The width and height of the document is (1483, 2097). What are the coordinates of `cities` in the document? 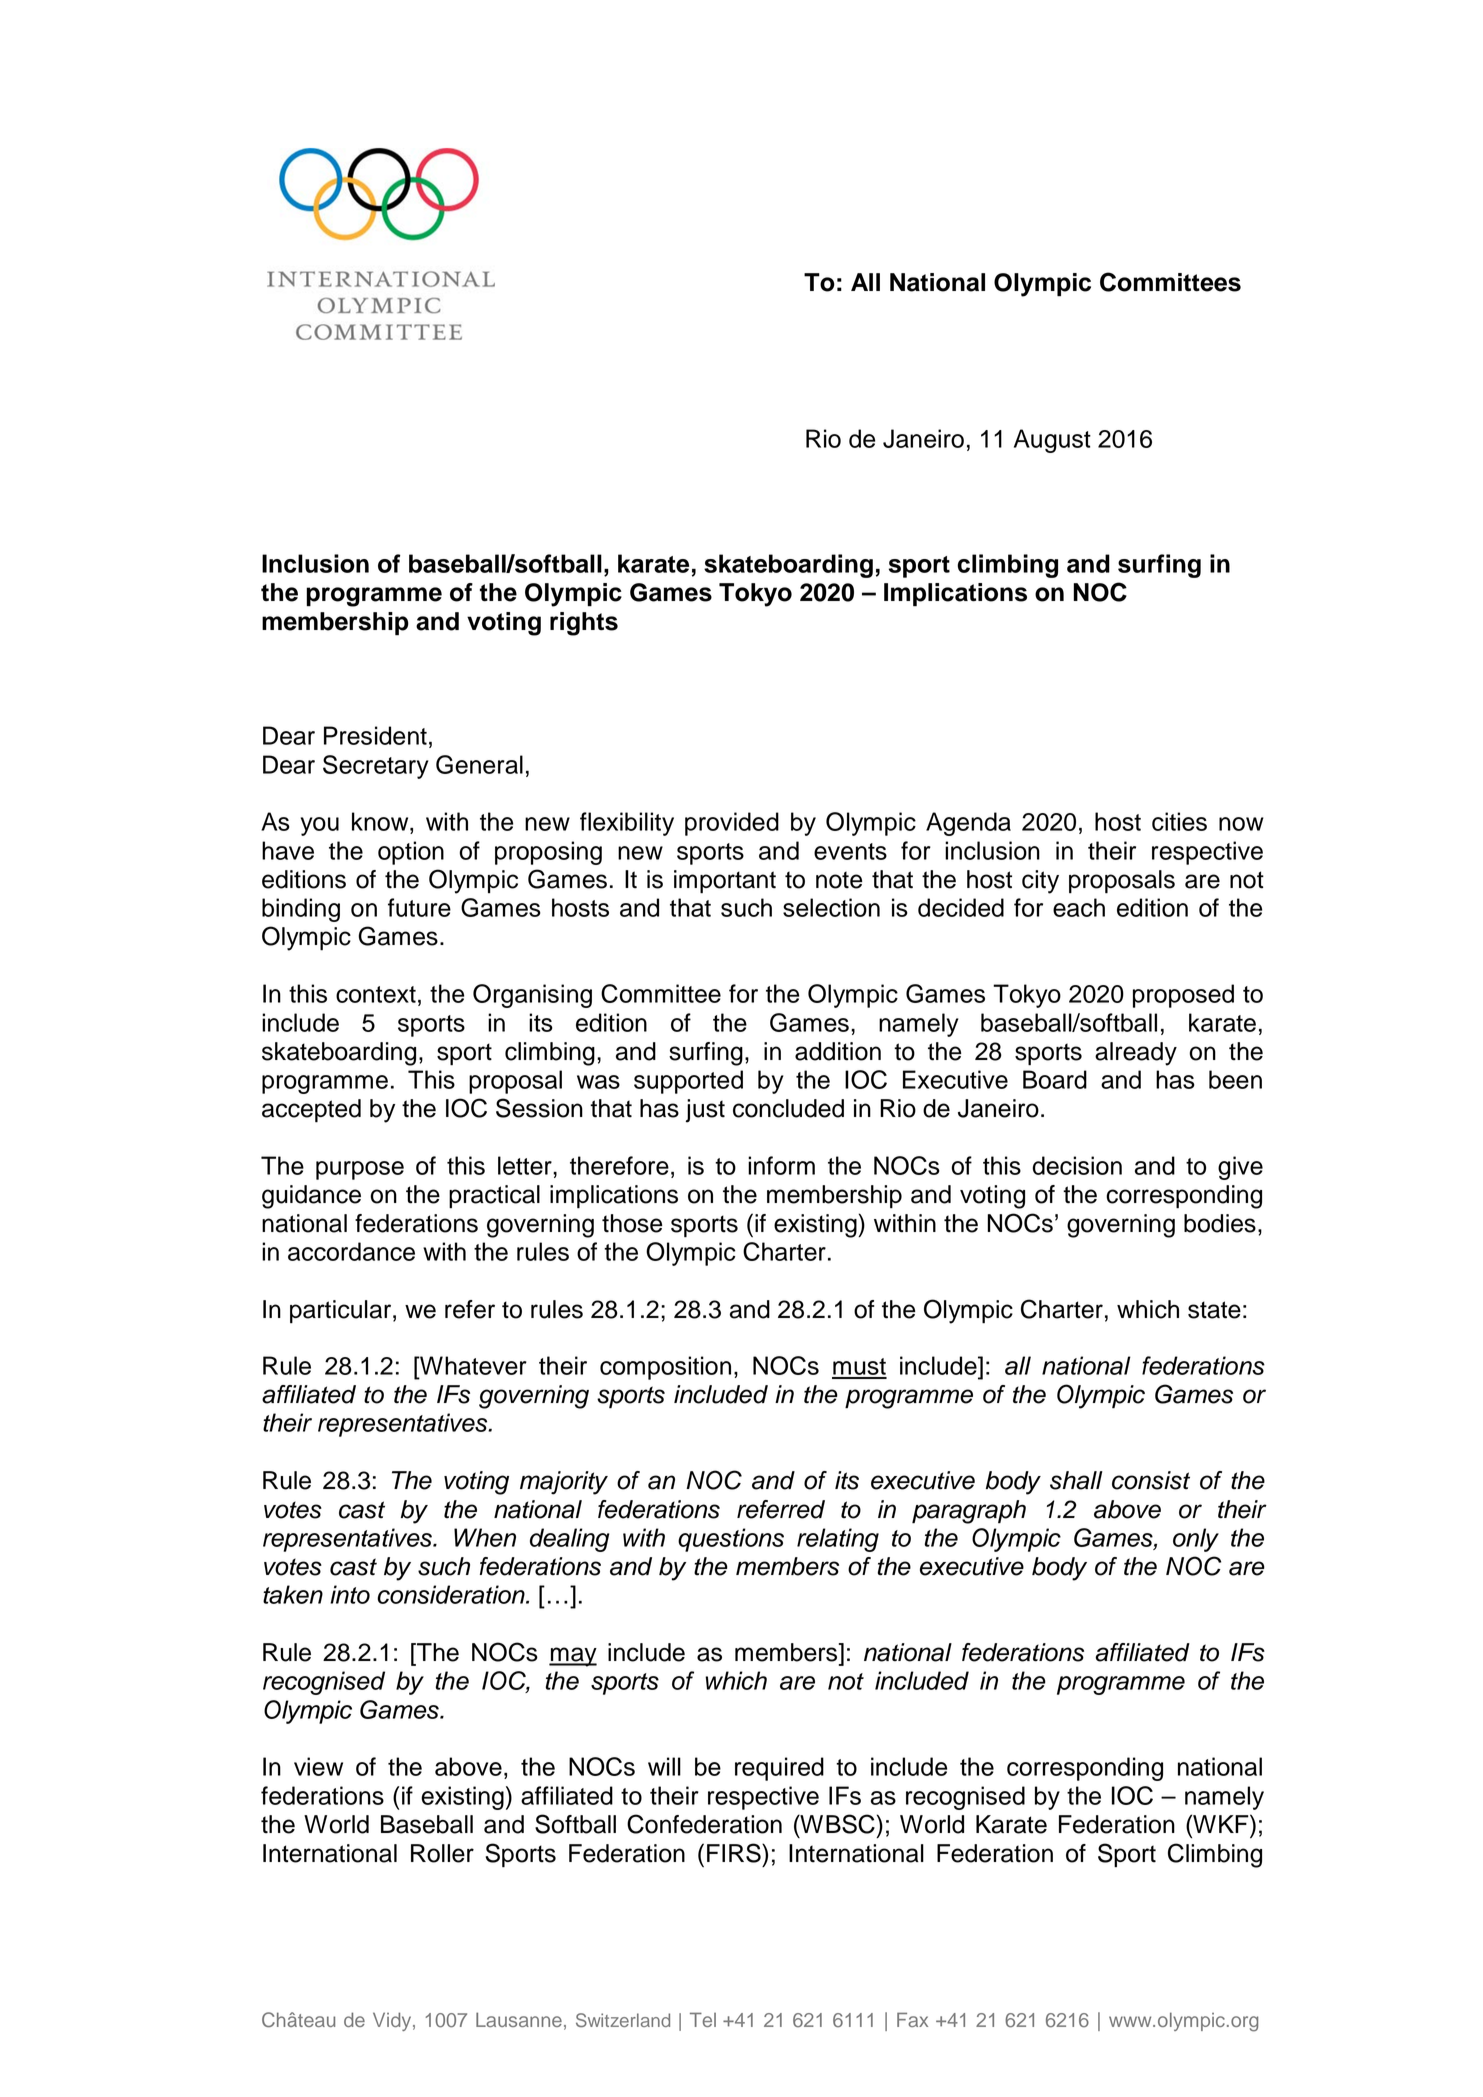 It's located at (1179, 821).
